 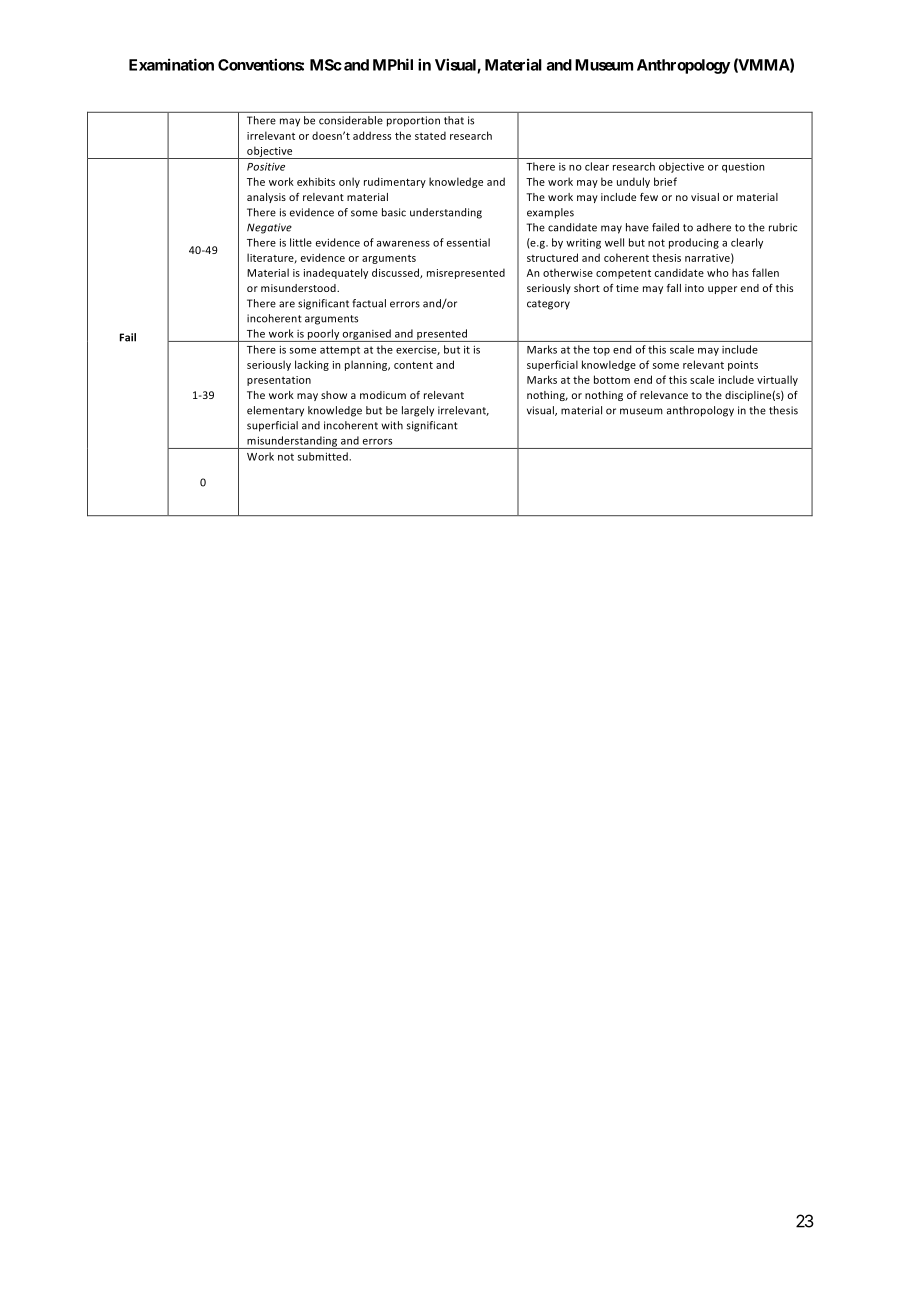 I want to click on Examination, so click(x=171, y=64).
